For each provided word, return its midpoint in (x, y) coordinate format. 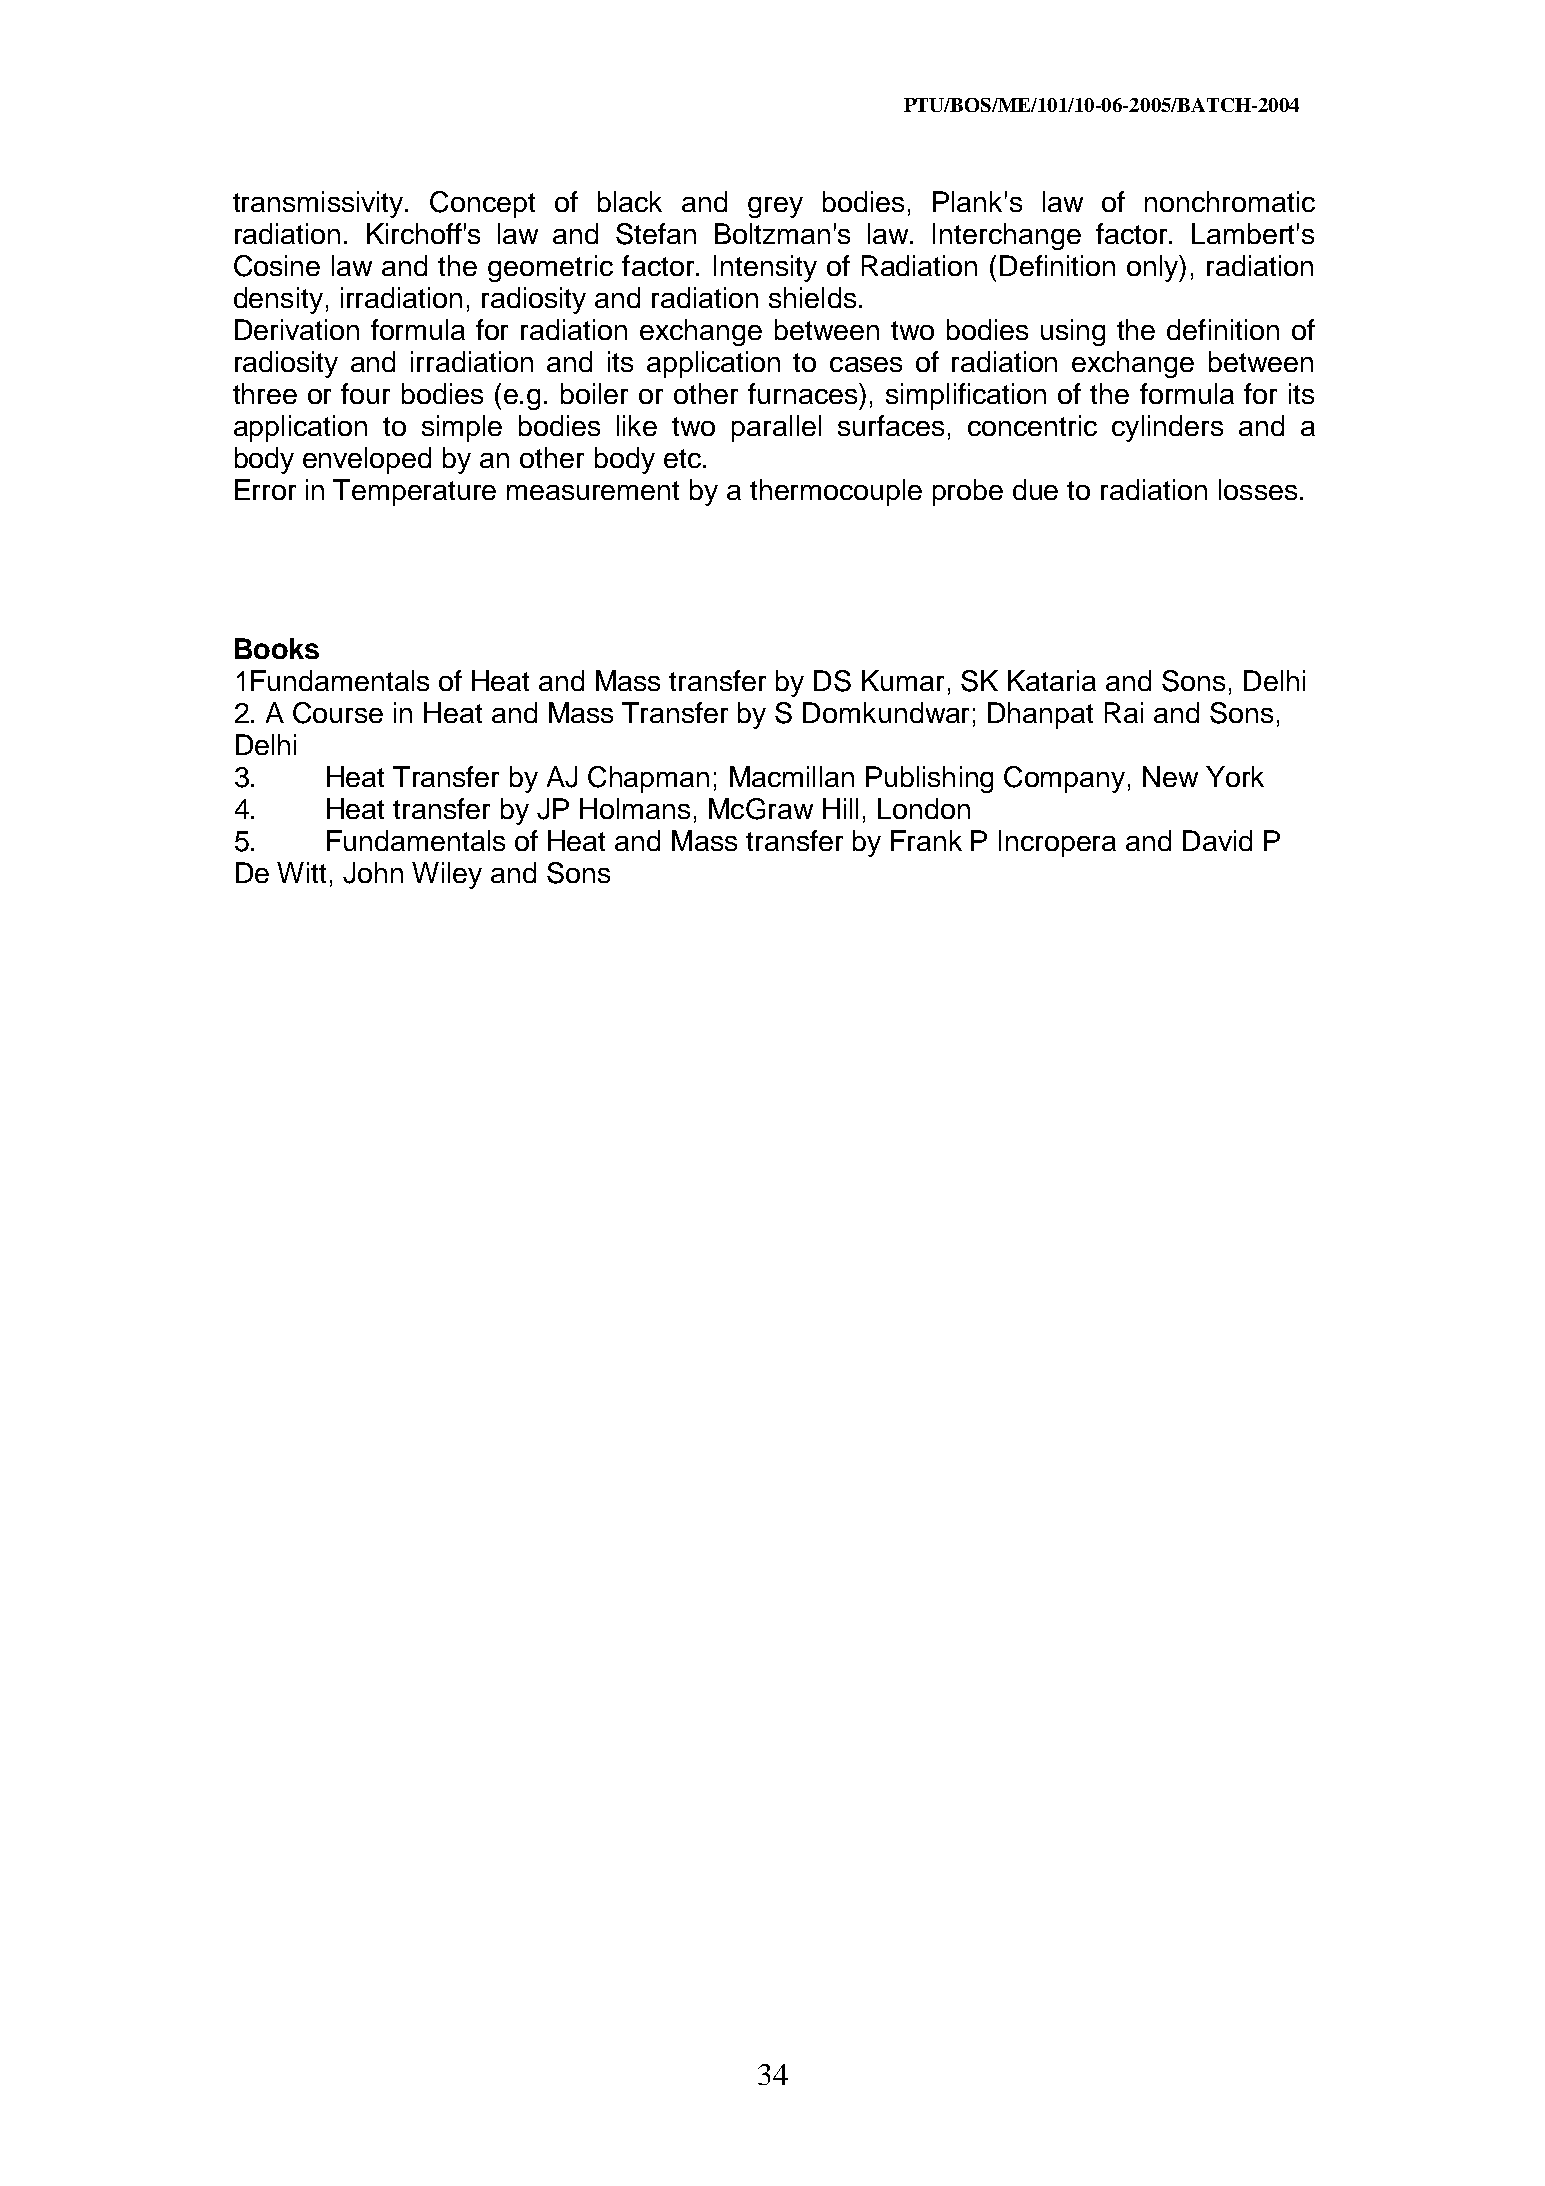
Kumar (903, 680)
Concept (482, 204)
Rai (1124, 712)
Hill (840, 808)
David (1217, 840)
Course (338, 713)
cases (866, 364)
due (1035, 489)
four (365, 393)
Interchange (1007, 236)
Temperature (414, 492)
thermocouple (836, 492)
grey (775, 207)
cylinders (1167, 428)
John (373, 873)
